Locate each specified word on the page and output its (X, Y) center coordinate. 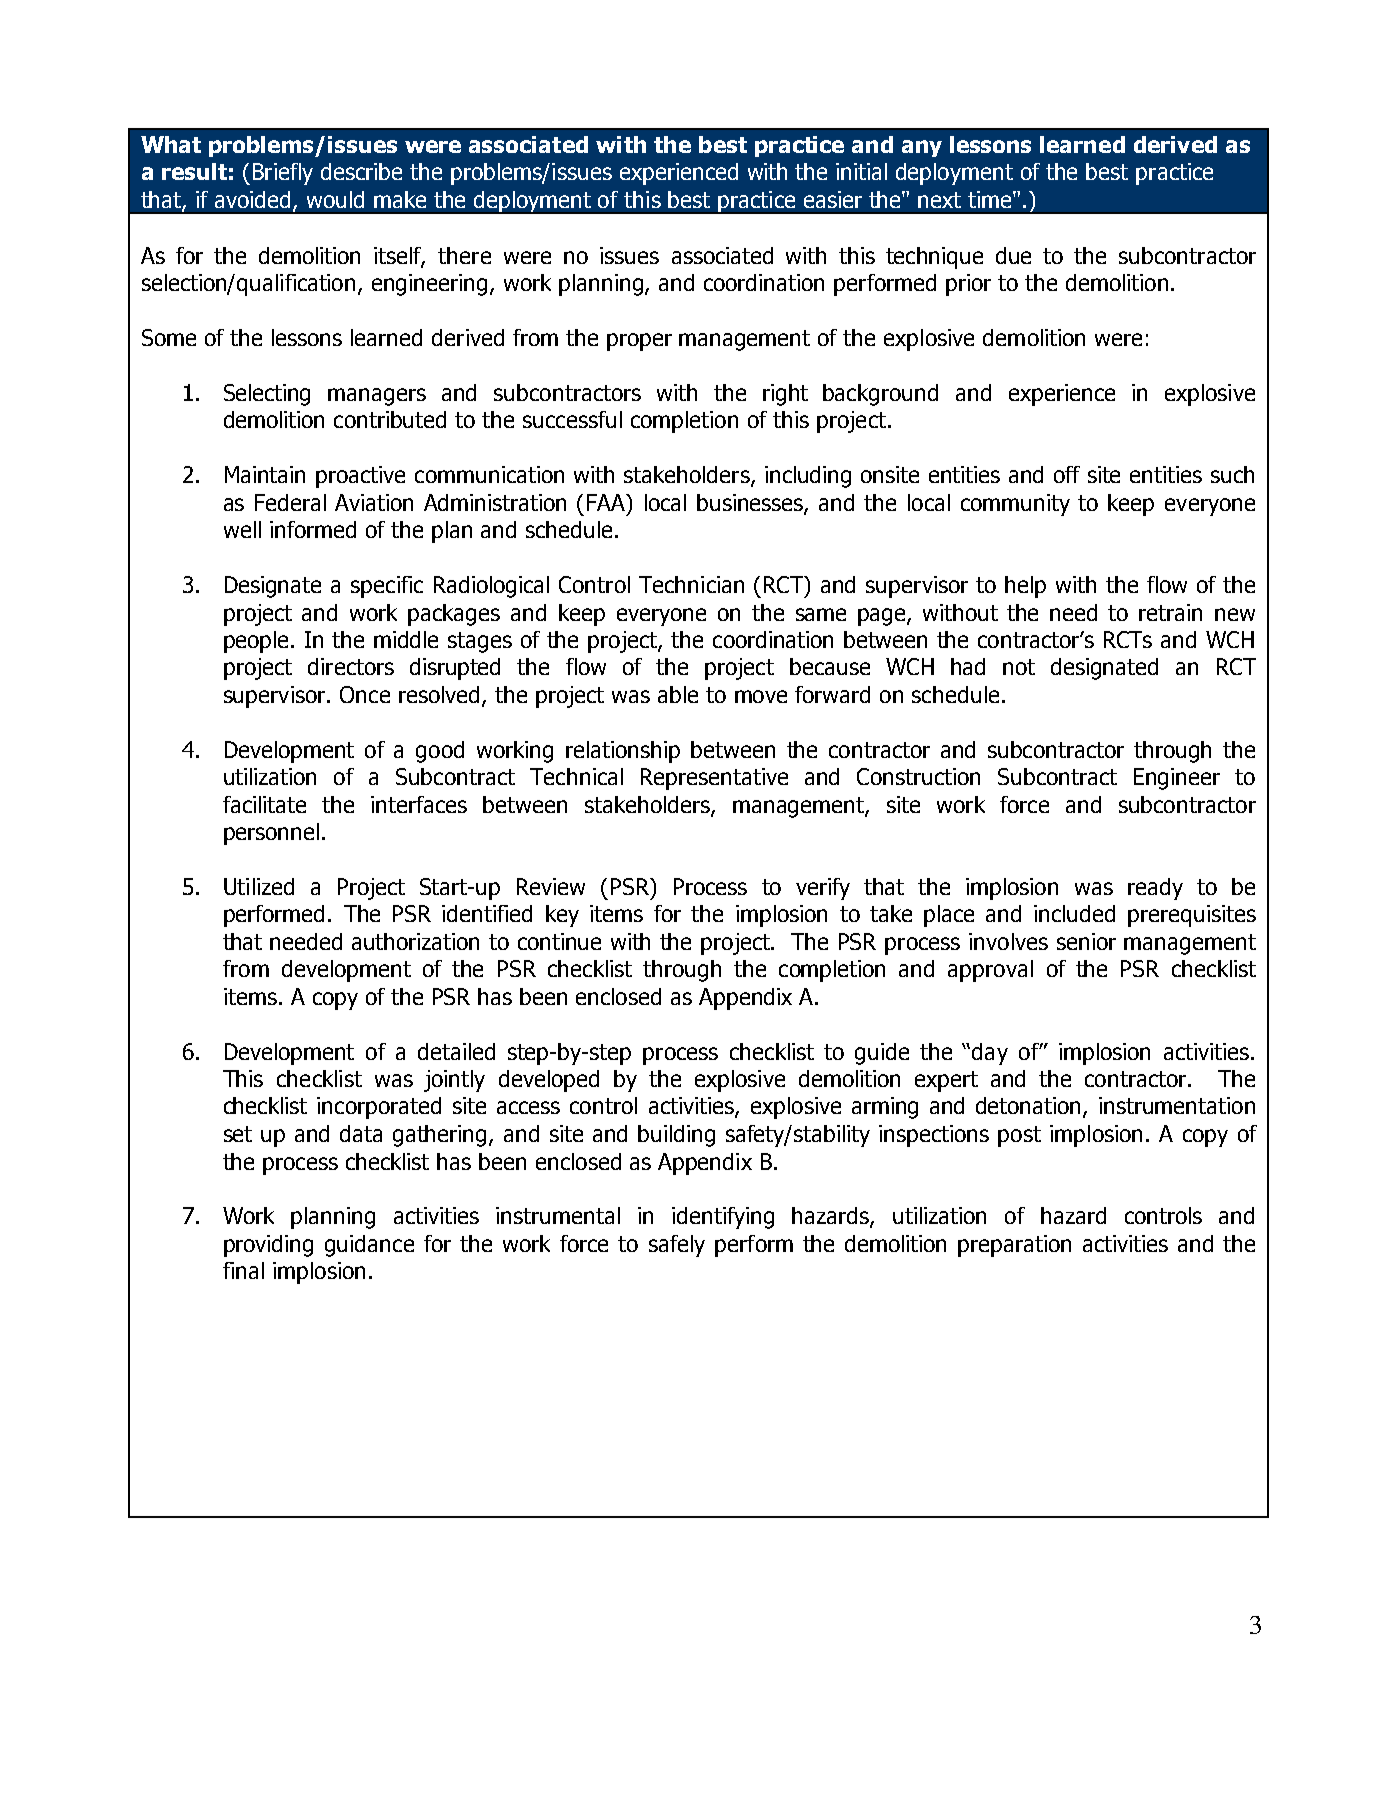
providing (268, 1246)
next (939, 200)
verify (823, 889)
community (1015, 505)
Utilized (259, 886)
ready (1155, 889)
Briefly (283, 174)
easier (833, 199)
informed (313, 529)
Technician (691, 584)
